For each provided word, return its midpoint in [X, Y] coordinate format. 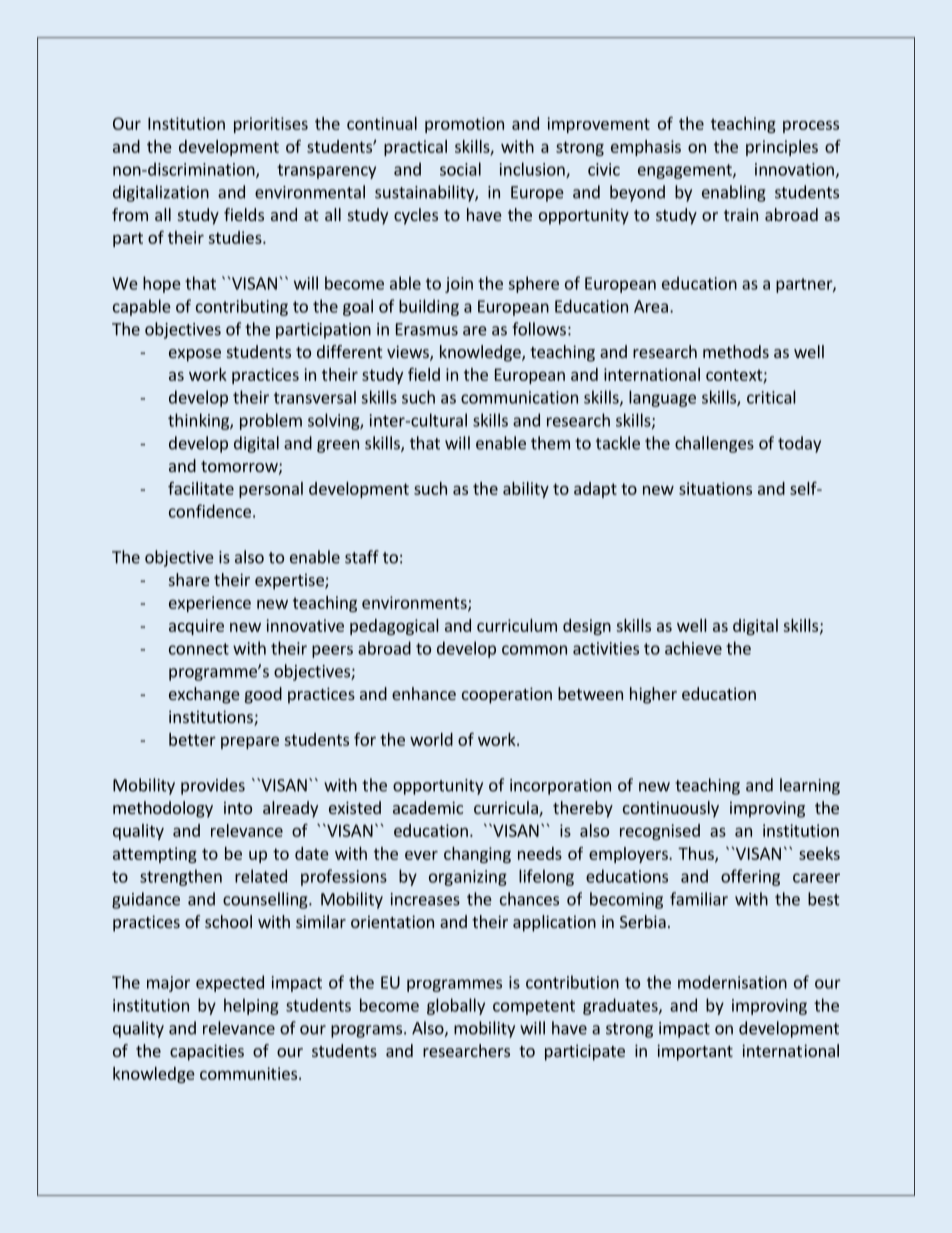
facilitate [201, 488]
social [460, 169]
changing [477, 855]
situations [715, 488]
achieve [693, 648]
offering [750, 877]
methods [736, 351]
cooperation [507, 695]
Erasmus [427, 329]
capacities [207, 1052]
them [550, 443]
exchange [204, 695]
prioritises [271, 125]
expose [195, 355]
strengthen [181, 877]
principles [782, 148]
